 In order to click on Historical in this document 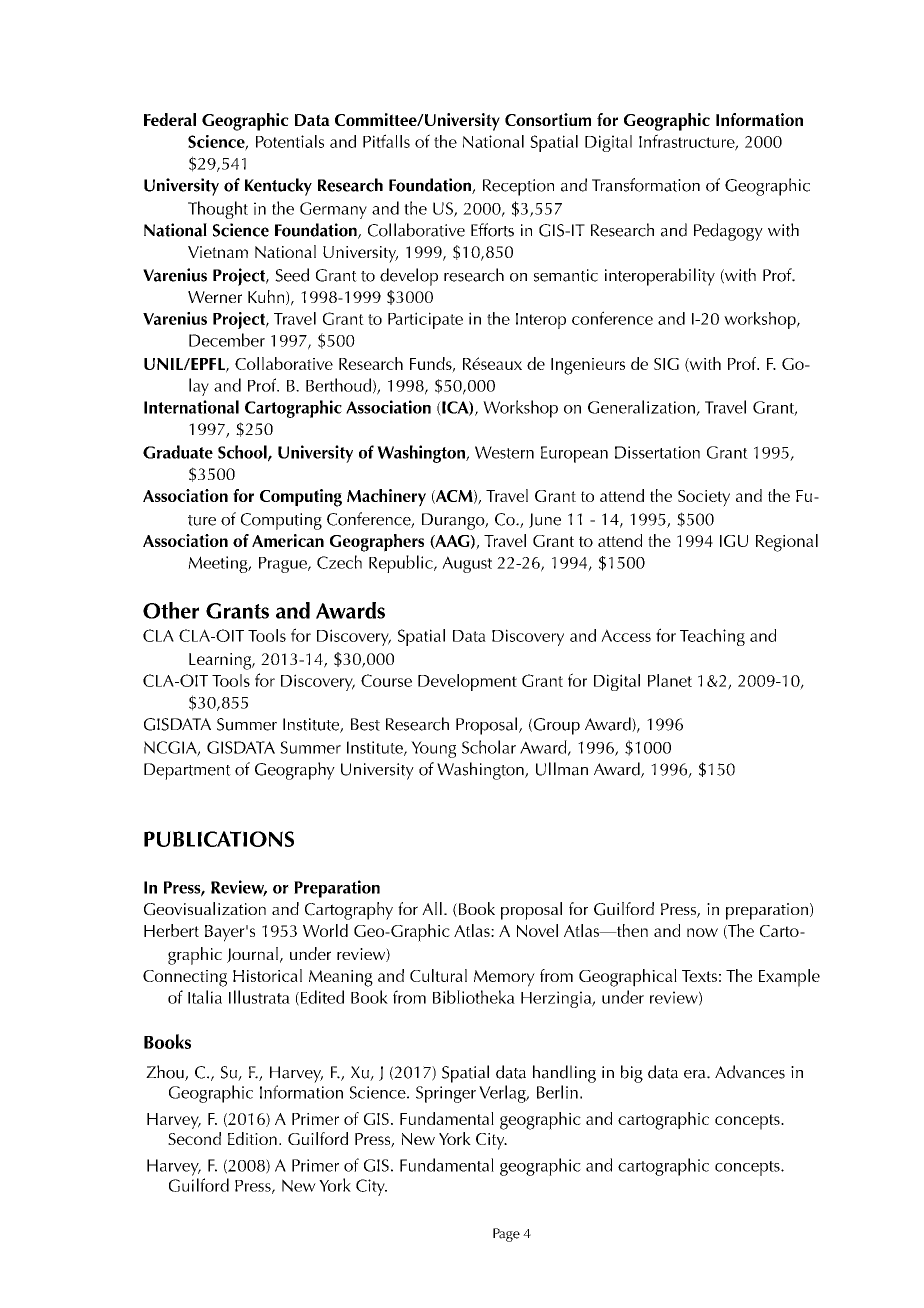, I will do `click(267, 975)`.
